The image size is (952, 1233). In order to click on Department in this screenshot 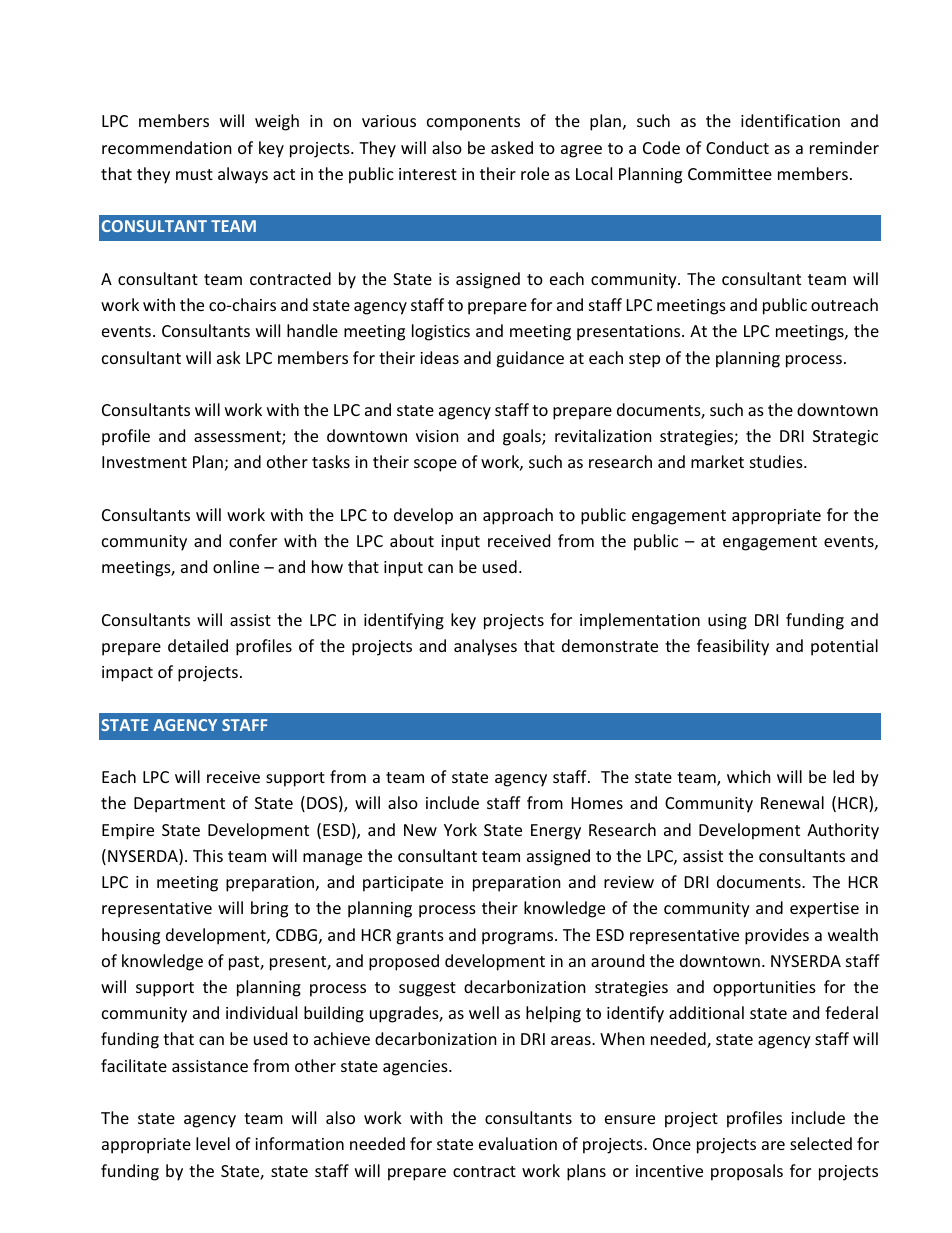, I will do `click(179, 805)`.
